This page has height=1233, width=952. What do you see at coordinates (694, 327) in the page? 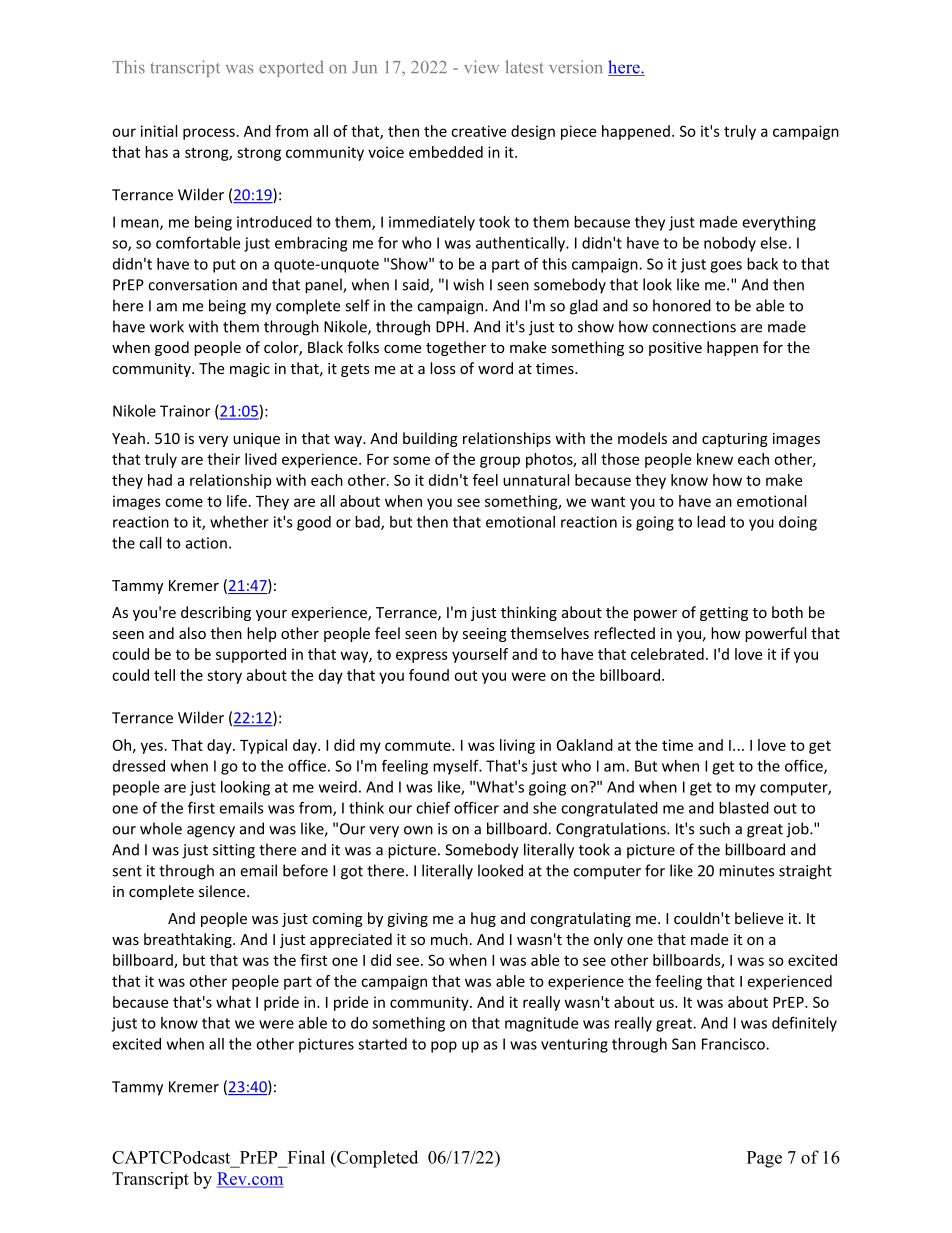
I see `connections` at bounding box center [694, 327].
